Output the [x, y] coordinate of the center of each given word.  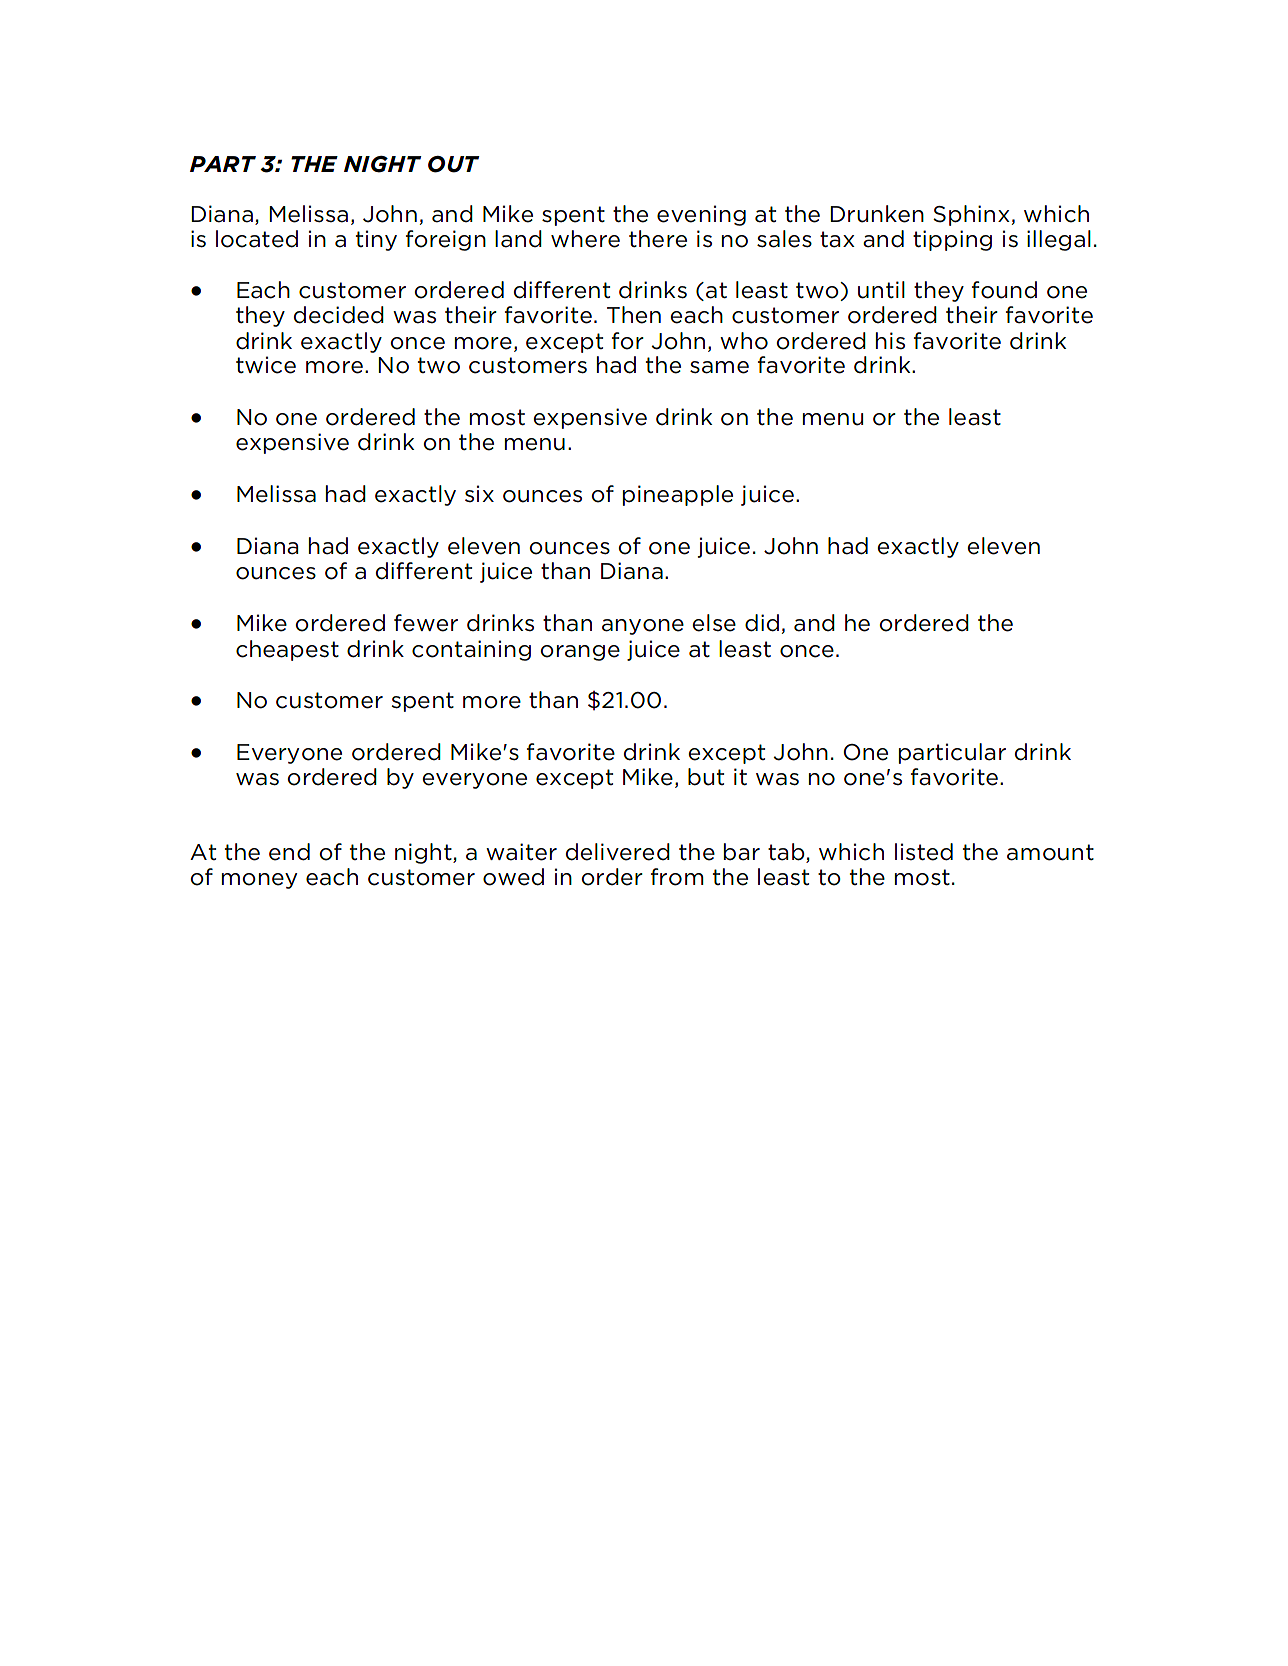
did [762, 623]
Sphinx [971, 215]
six [479, 493]
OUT [454, 164]
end [289, 852]
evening [701, 215]
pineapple [678, 495]
